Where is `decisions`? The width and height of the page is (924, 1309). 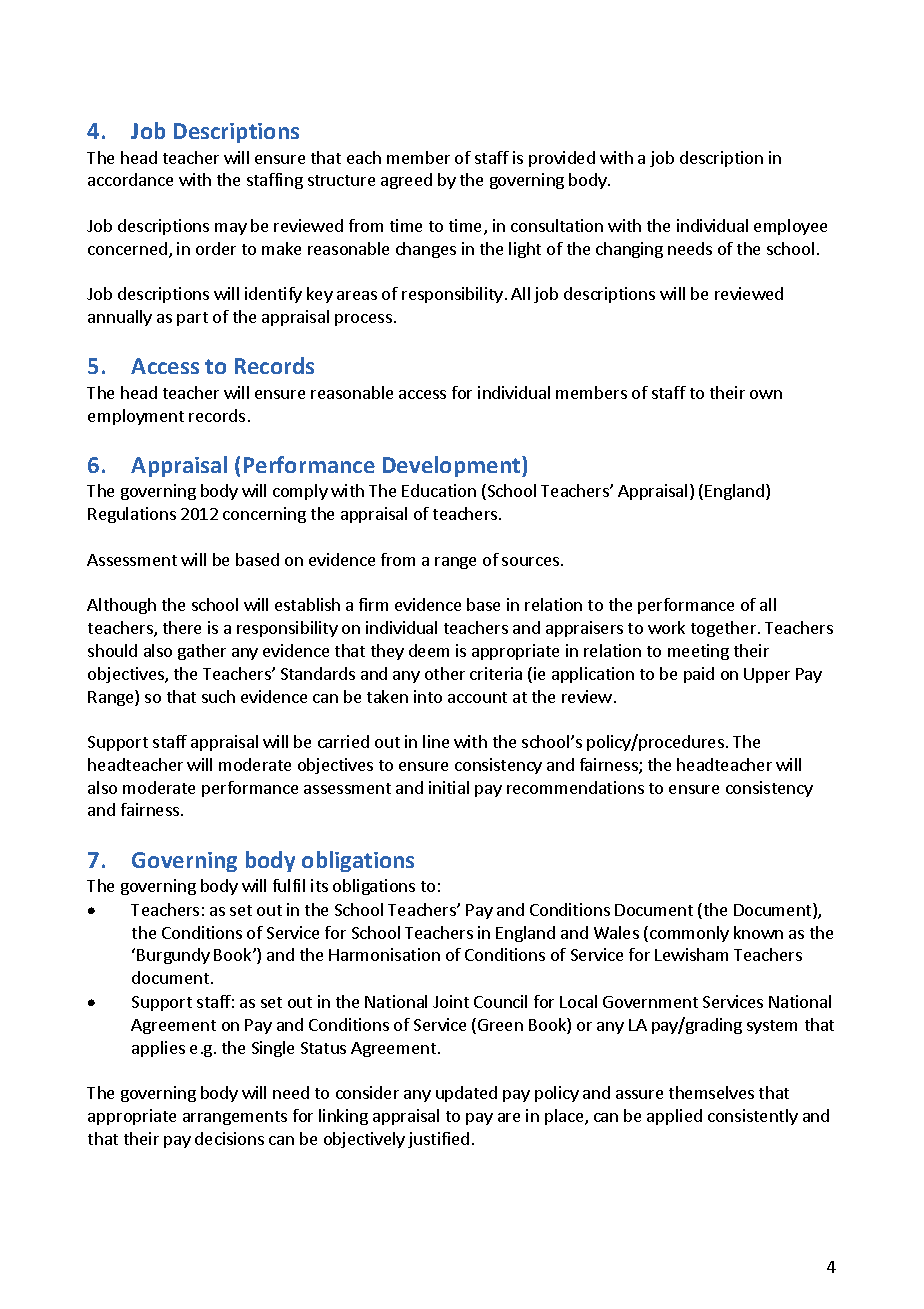
decisions is located at coordinates (229, 1138).
